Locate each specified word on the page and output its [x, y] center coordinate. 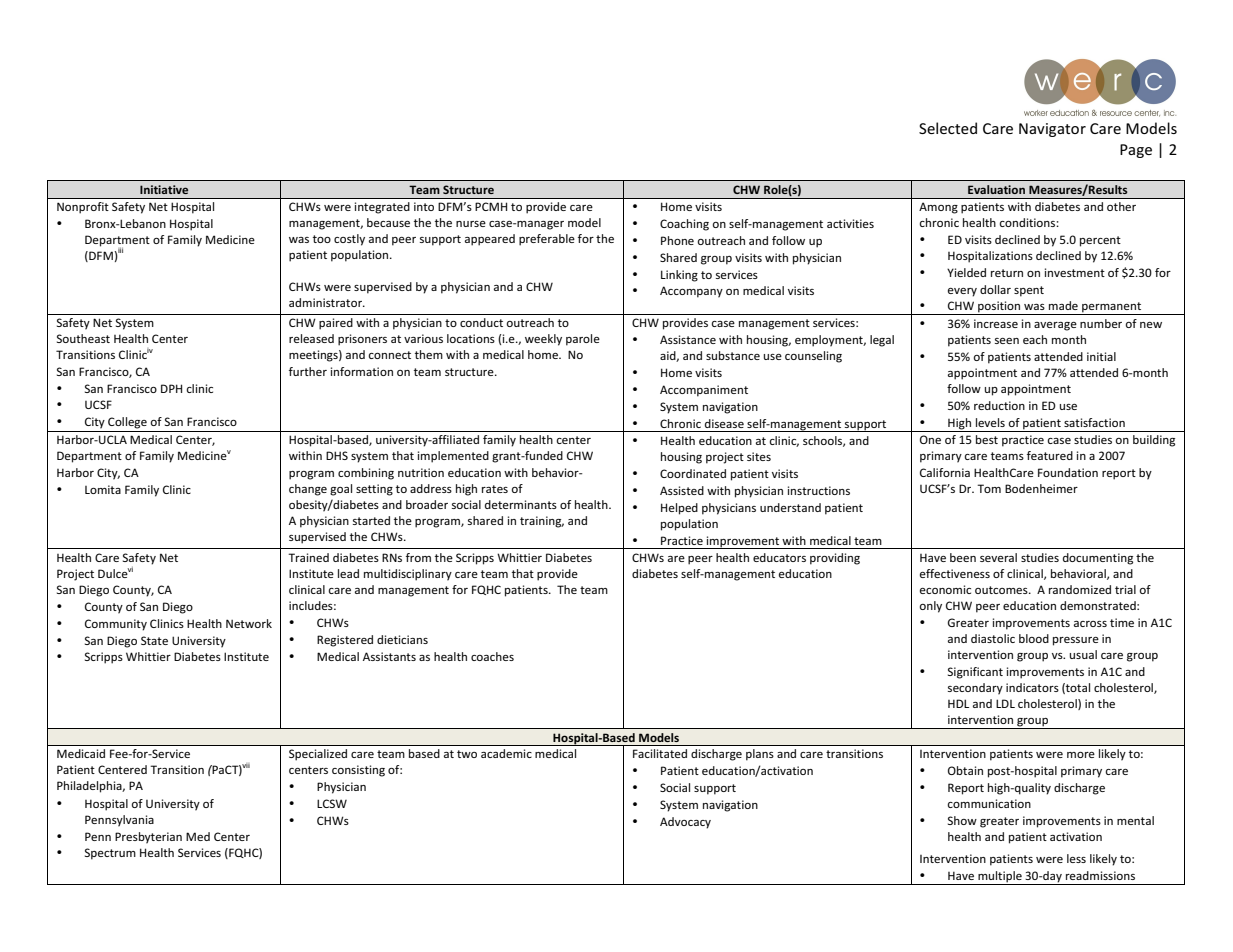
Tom [989, 488]
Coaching [684, 225]
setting [374, 490]
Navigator [1052, 130]
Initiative [164, 189]
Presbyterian [148, 838]
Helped [679, 509]
